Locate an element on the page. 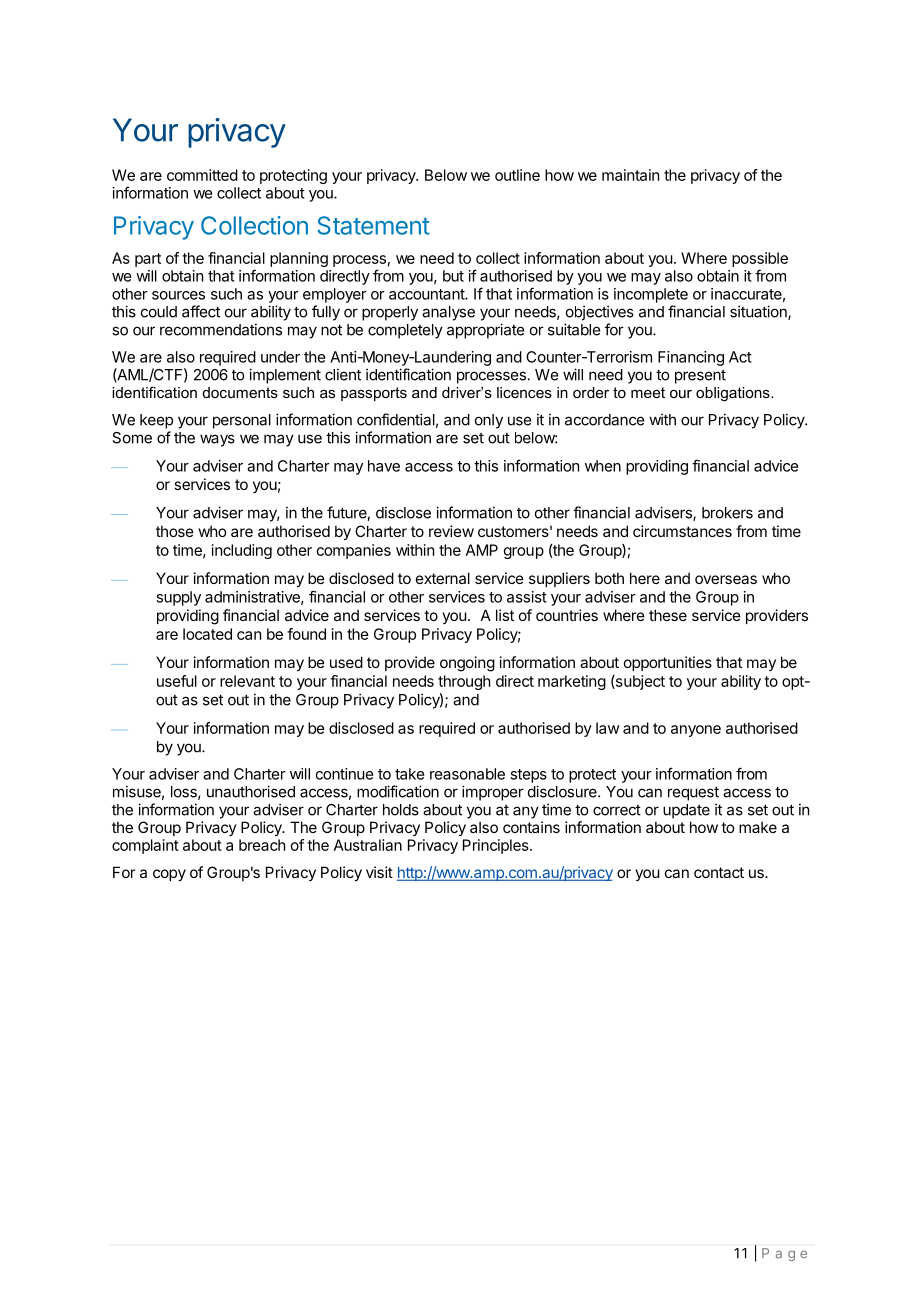 This page has height=1308, width=924. useful is located at coordinates (177, 681).
